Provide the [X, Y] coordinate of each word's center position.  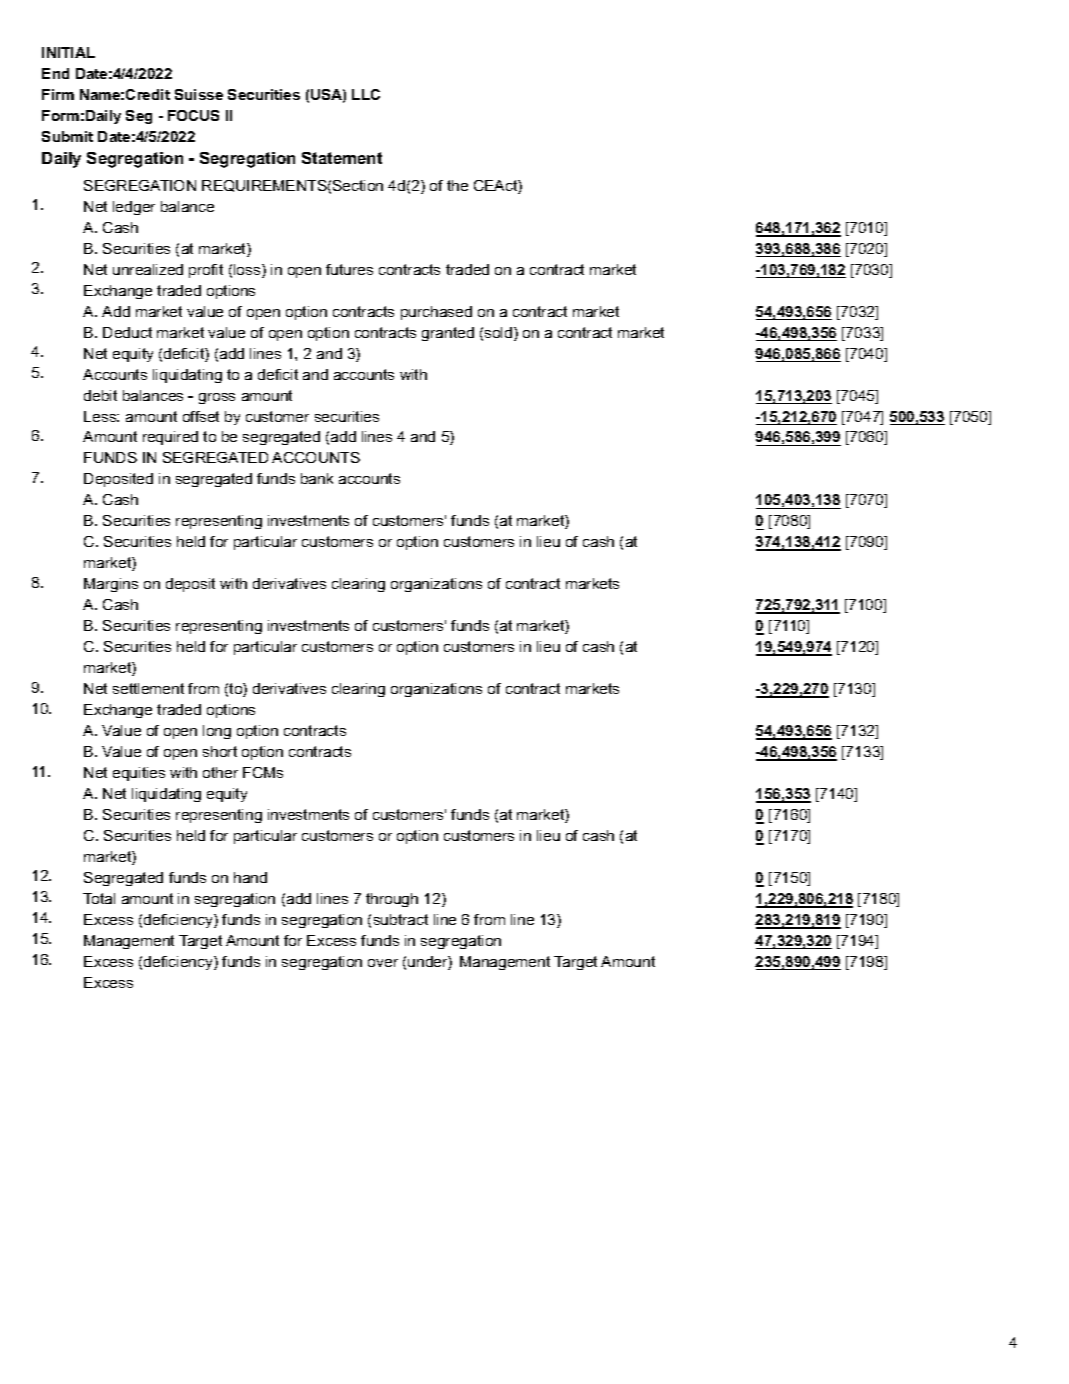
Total [99, 898]
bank [317, 478]
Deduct [127, 332]
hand [250, 877]
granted [448, 334]
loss [248, 271]
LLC [366, 94]
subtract [401, 919]
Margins [111, 585]
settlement [148, 688]
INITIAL [68, 52]
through [392, 900]
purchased [436, 313]
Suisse [199, 94]
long [217, 732]
